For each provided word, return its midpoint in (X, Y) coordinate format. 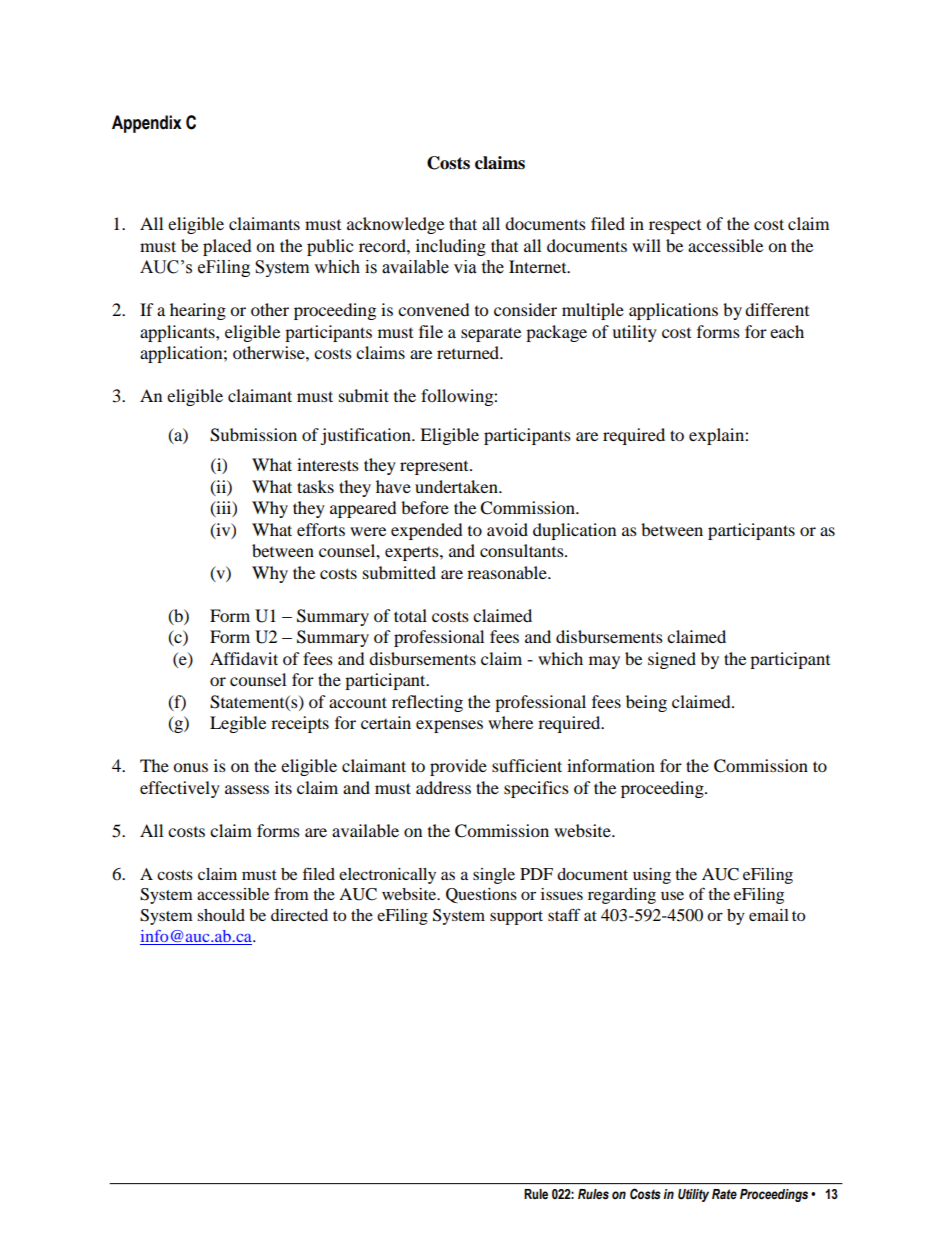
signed (672, 660)
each (787, 331)
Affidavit (244, 658)
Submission (253, 435)
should (221, 915)
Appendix (147, 124)
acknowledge (395, 225)
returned (469, 352)
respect (675, 227)
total (410, 615)
